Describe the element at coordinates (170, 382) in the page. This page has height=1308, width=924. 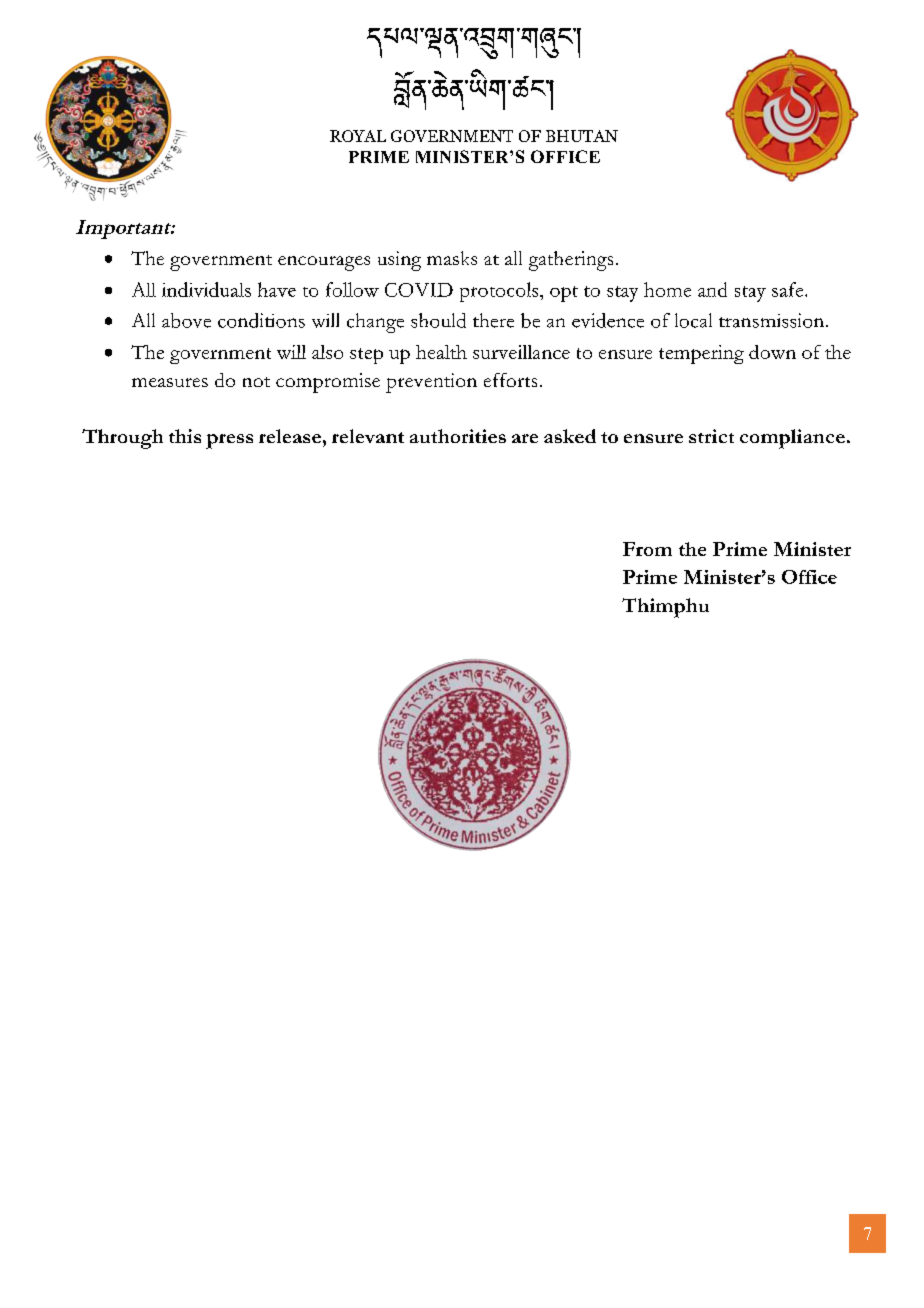
I see `measures` at that location.
